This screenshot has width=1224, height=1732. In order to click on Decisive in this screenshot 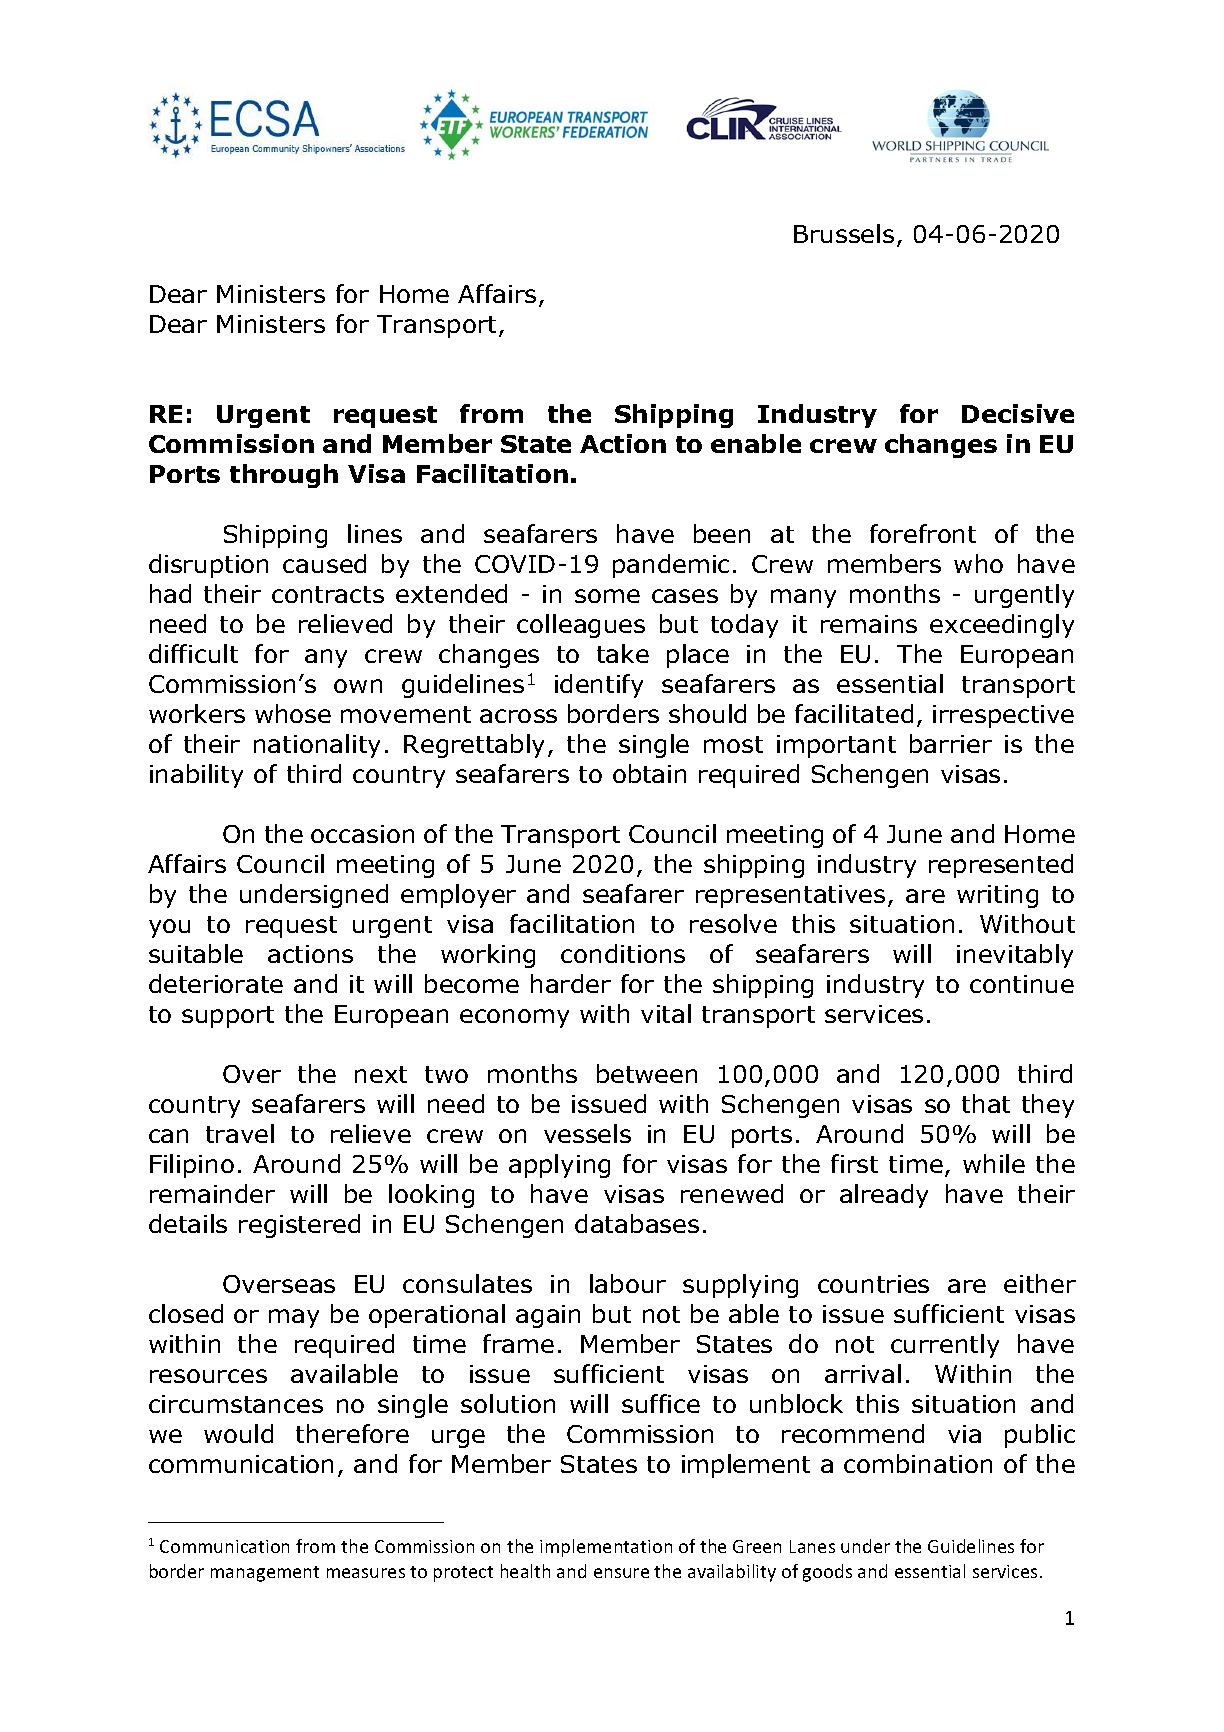, I will do `click(1018, 413)`.
